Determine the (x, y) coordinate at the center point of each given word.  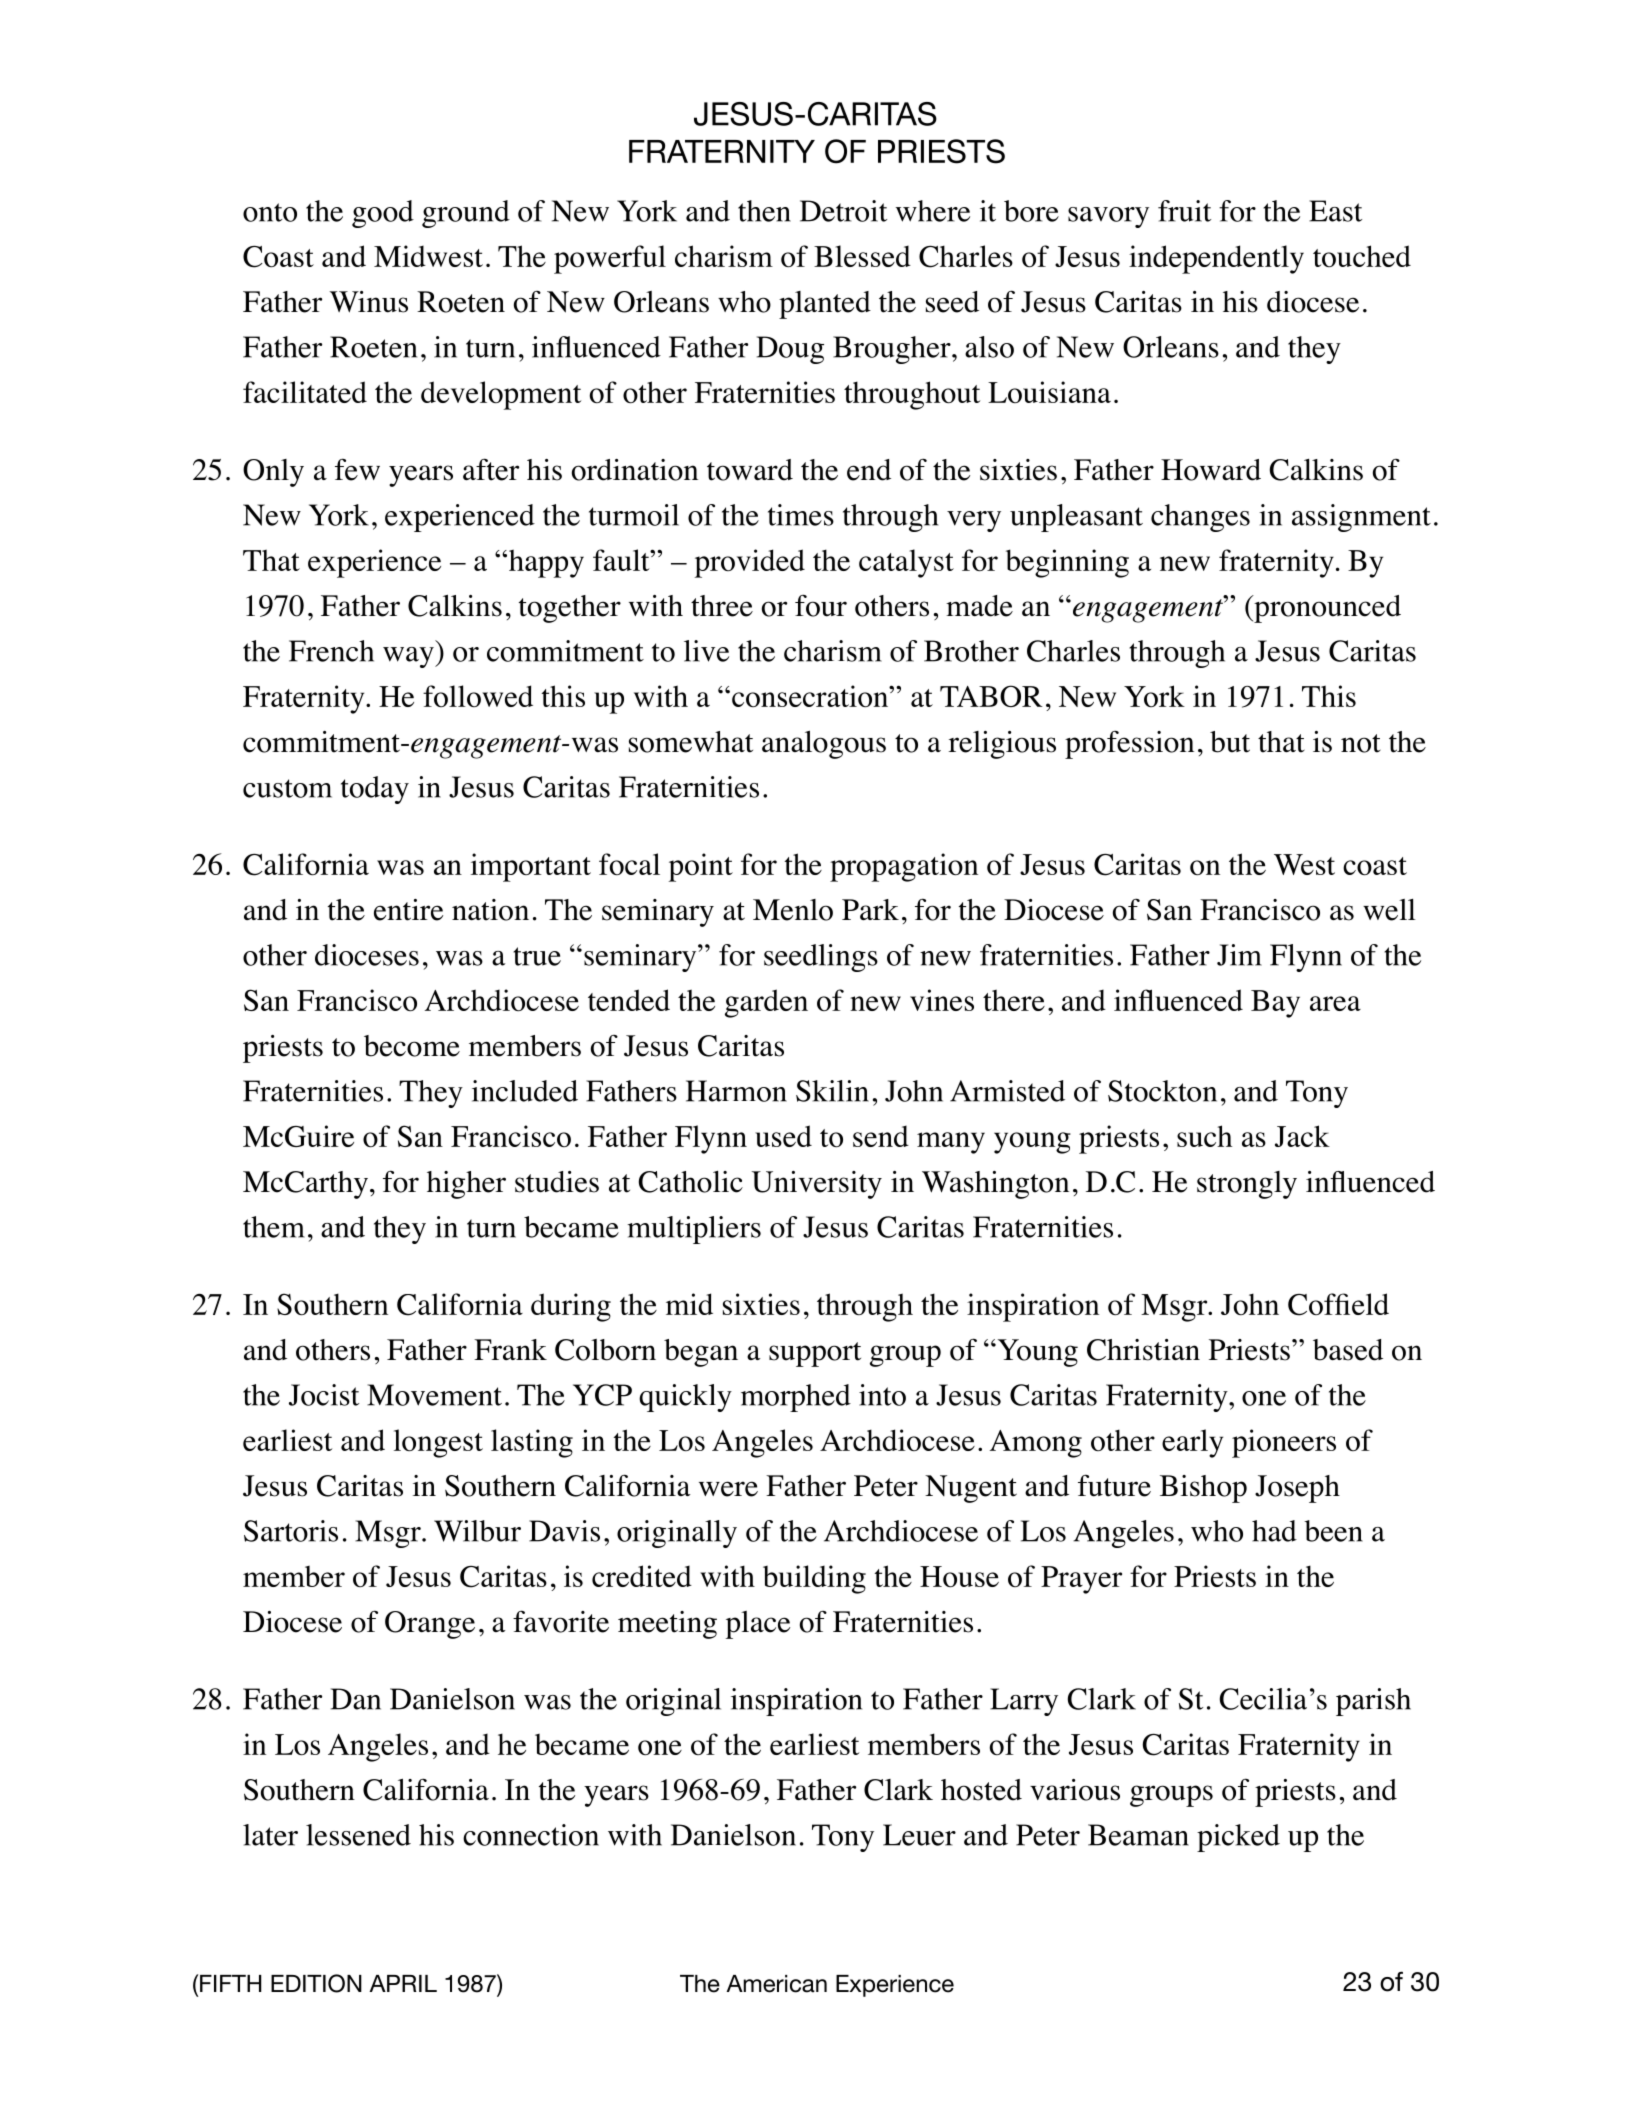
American (776, 1984)
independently (1216, 259)
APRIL (403, 1983)
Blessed (862, 256)
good (383, 214)
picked (1238, 1838)
